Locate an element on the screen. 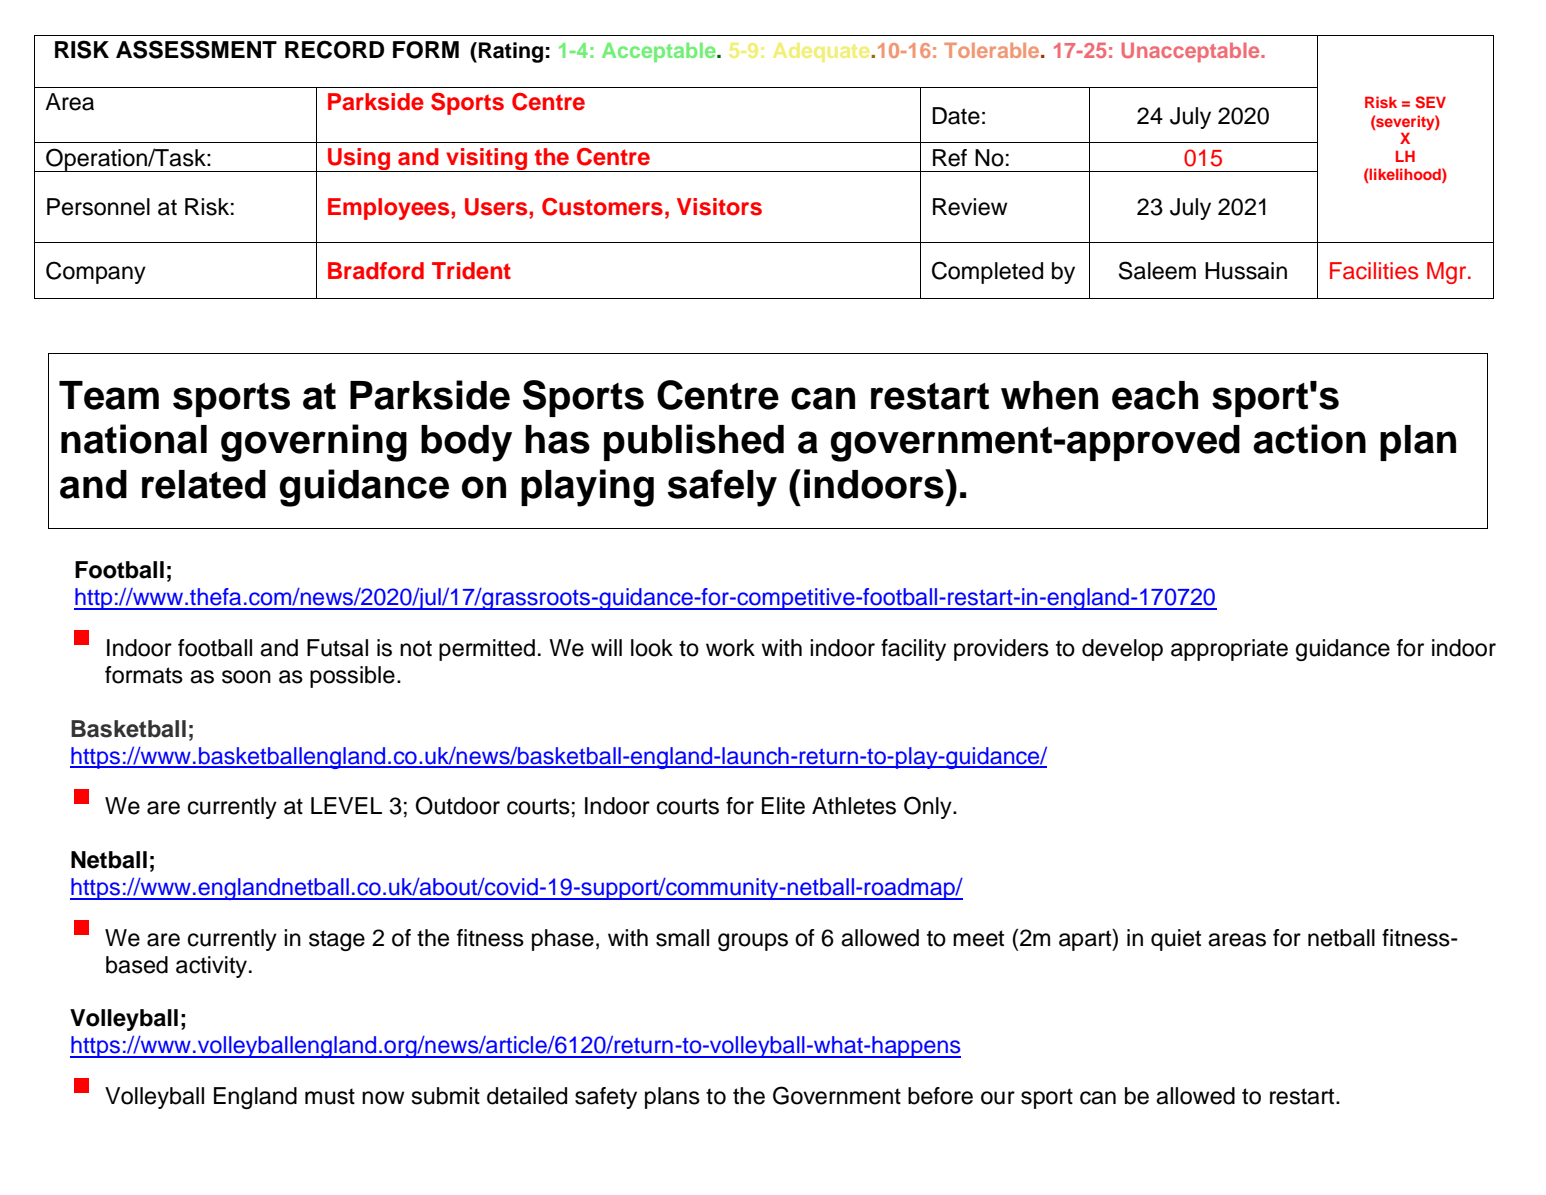  Tolerable is located at coordinates (993, 50).
